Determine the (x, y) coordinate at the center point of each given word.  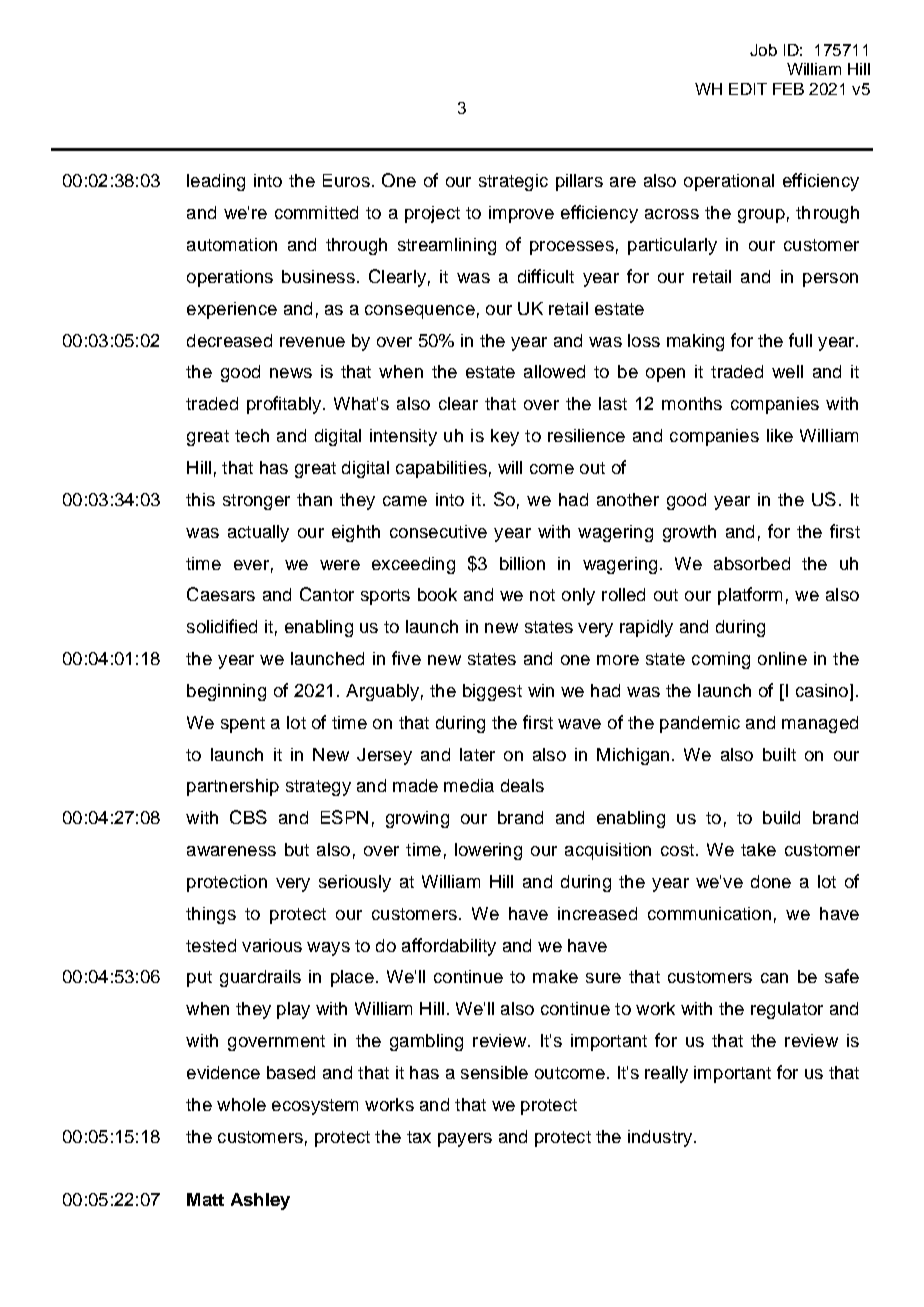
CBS (248, 817)
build (781, 817)
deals (522, 785)
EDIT (748, 89)
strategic (513, 182)
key (505, 437)
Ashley (260, 1201)
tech (252, 435)
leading (216, 182)
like (780, 435)
